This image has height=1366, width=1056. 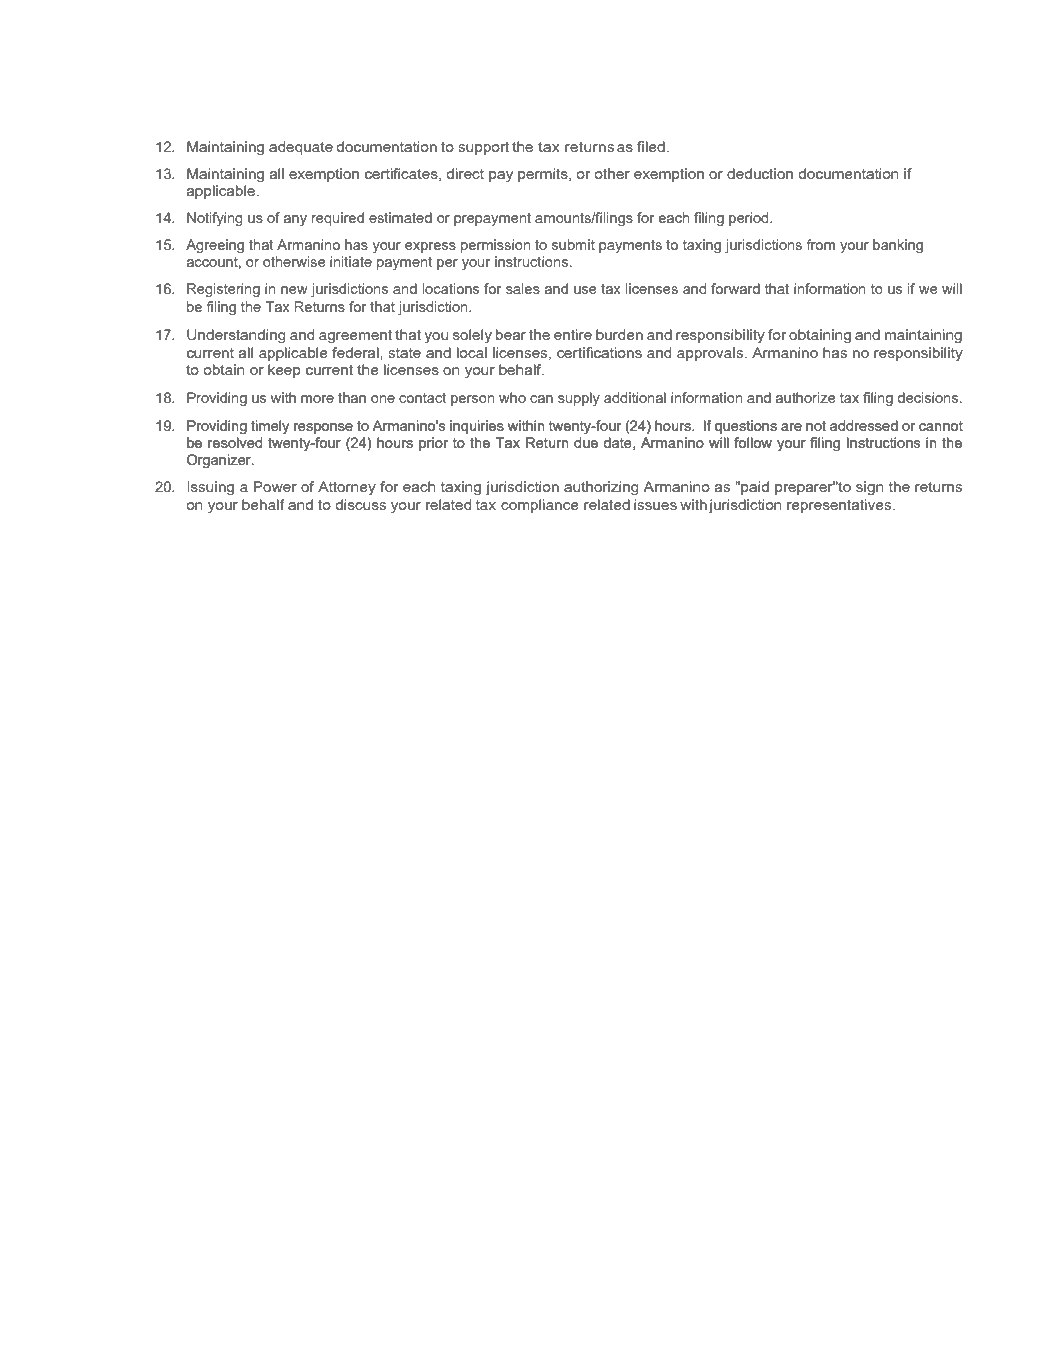 I want to click on new, so click(x=294, y=290).
